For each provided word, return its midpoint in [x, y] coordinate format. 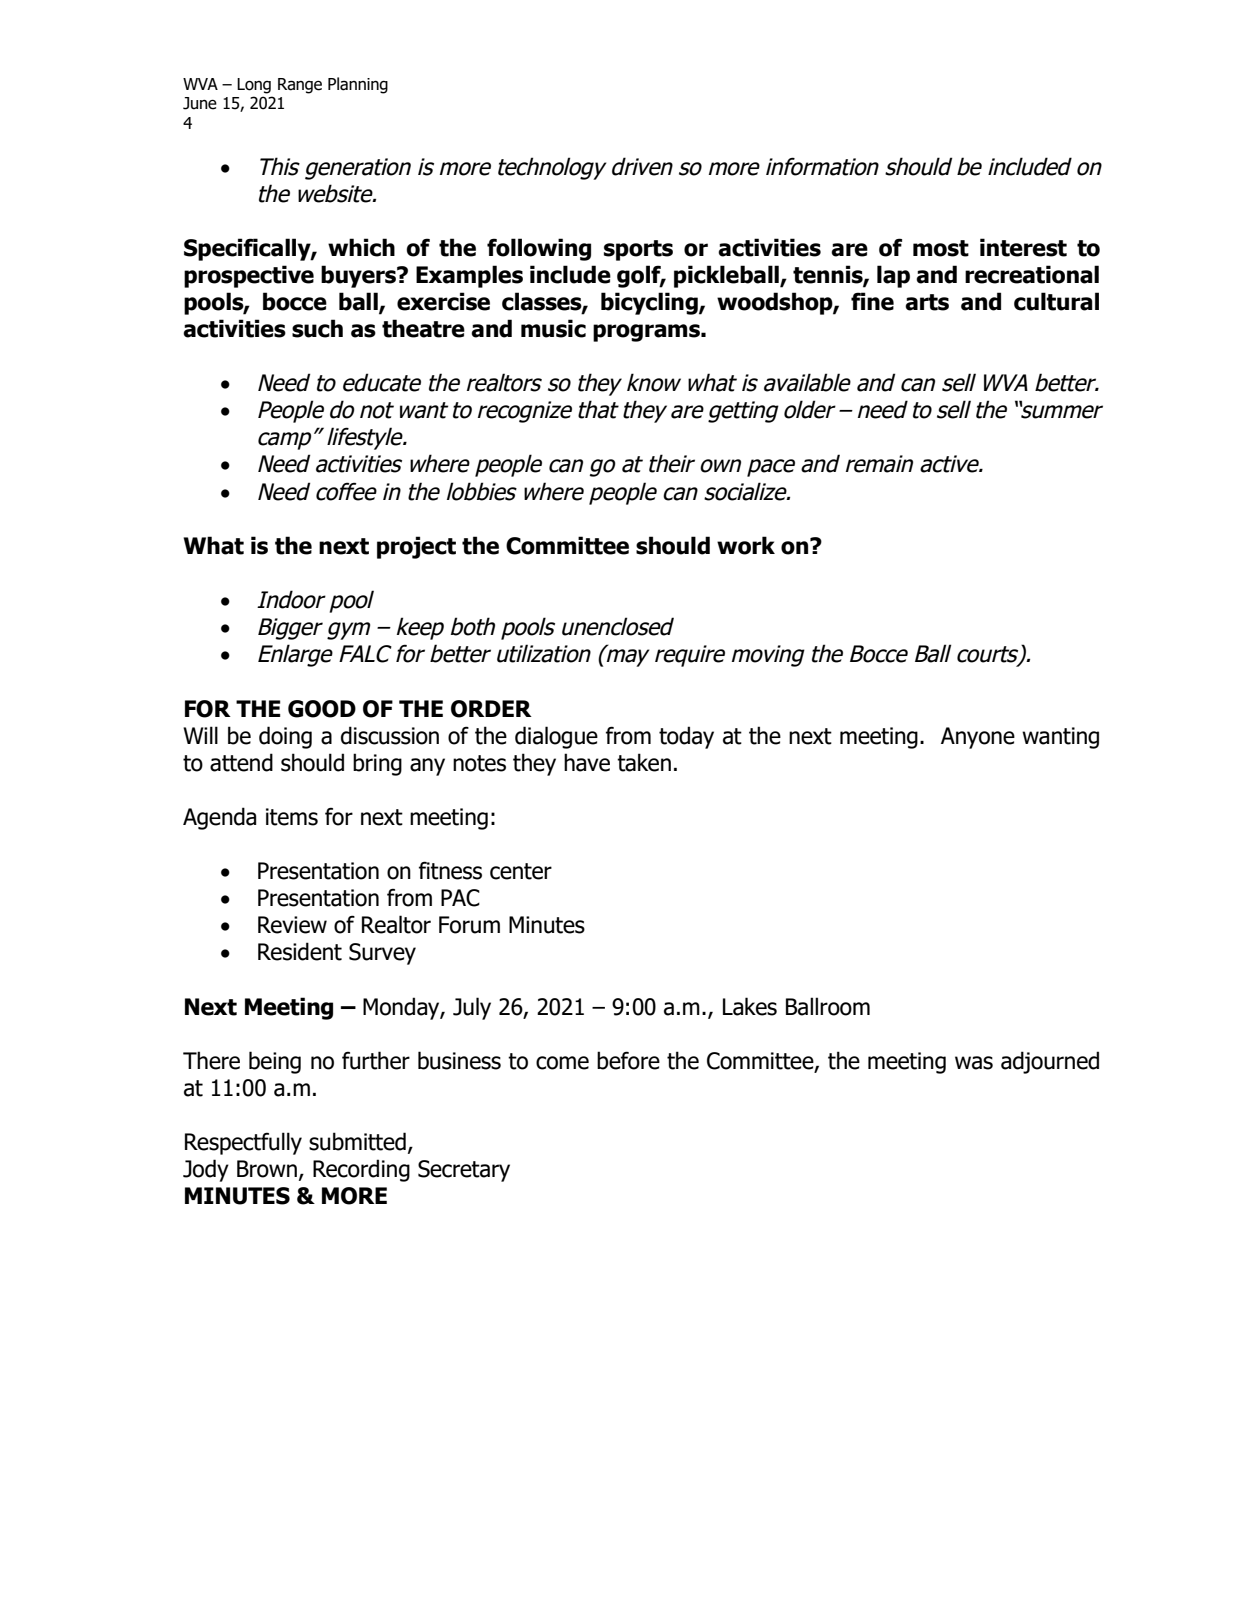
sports [638, 250]
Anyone [978, 738]
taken [644, 762]
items [292, 817]
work [746, 545]
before [628, 1060]
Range [300, 86]
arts [927, 302]
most [941, 248]
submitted [357, 1141]
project [416, 547]
